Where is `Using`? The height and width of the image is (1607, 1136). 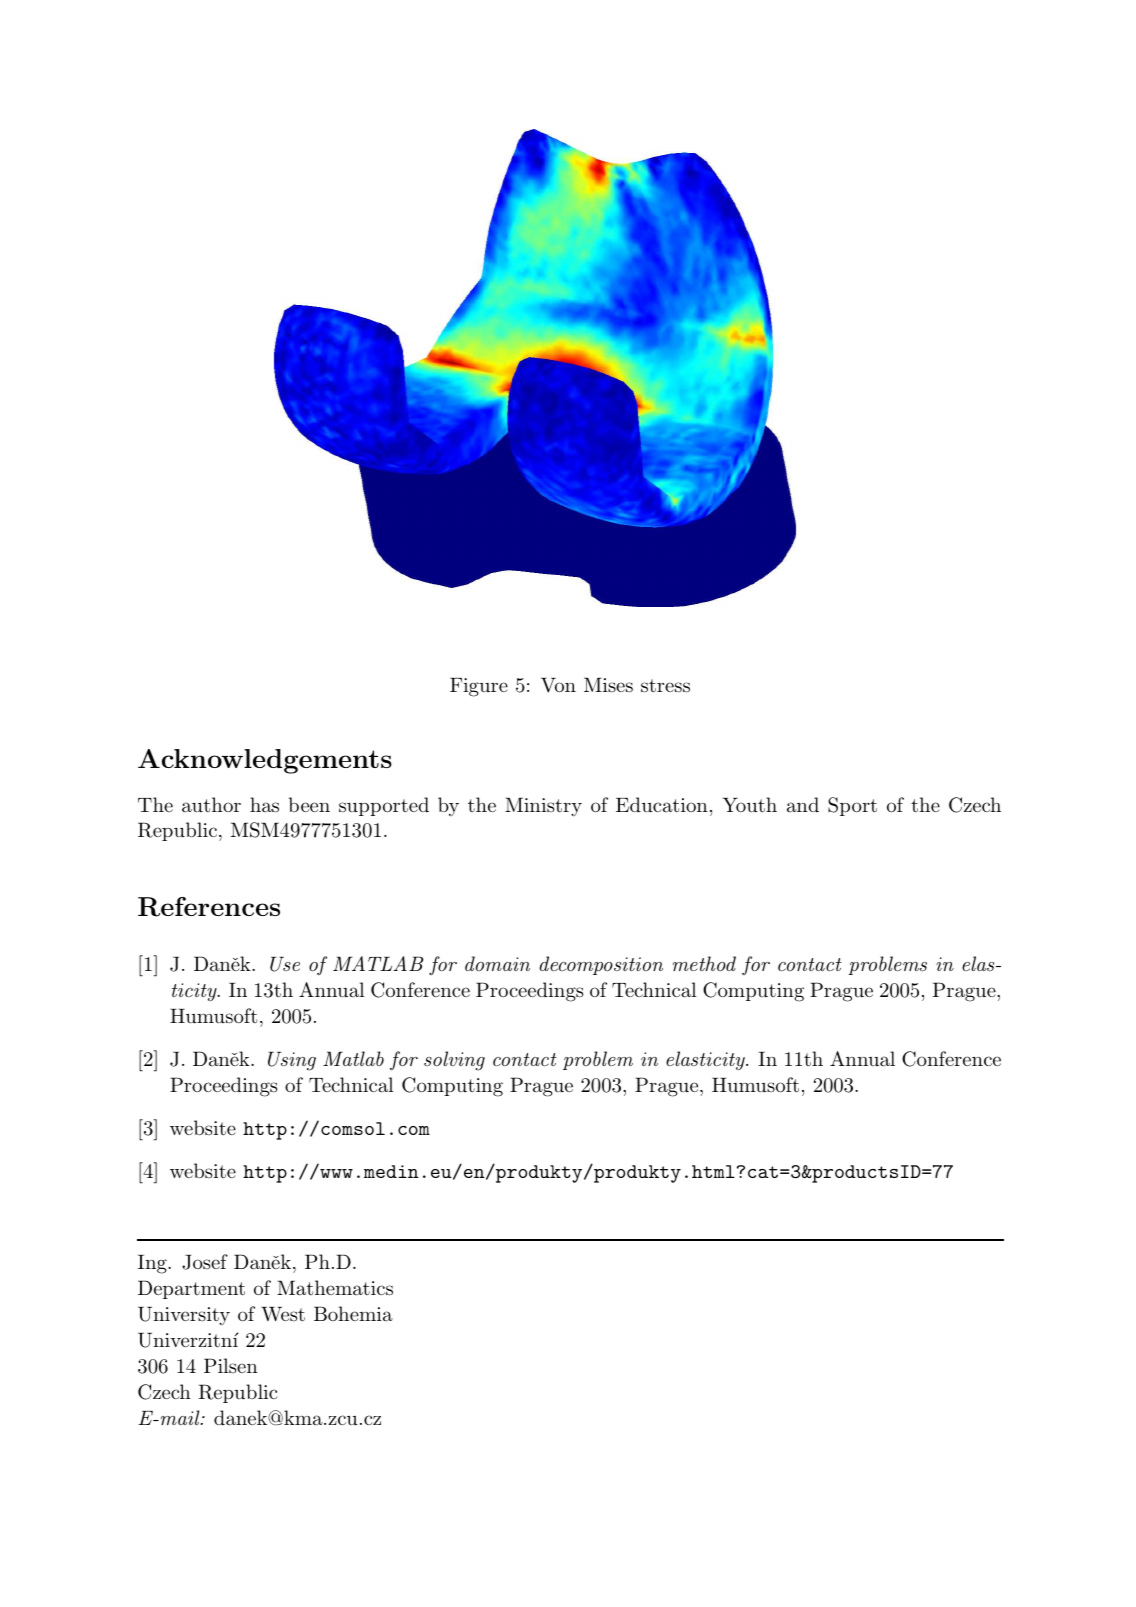
Using is located at coordinates (292, 1061).
